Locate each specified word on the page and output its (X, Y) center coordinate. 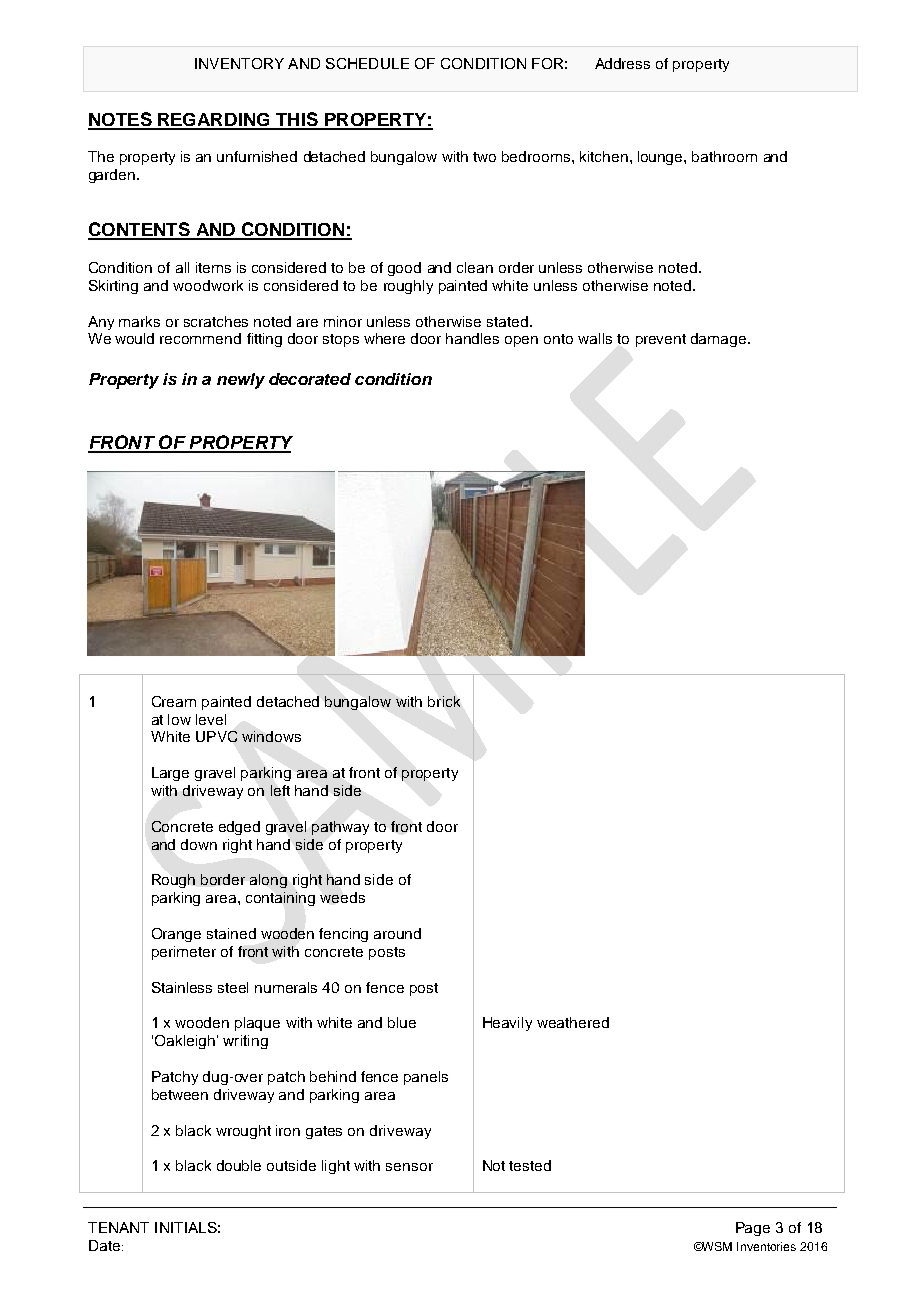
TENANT (118, 1227)
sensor (409, 1167)
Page (753, 1229)
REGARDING (214, 121)
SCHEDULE (367, 63)
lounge (661, 158)
